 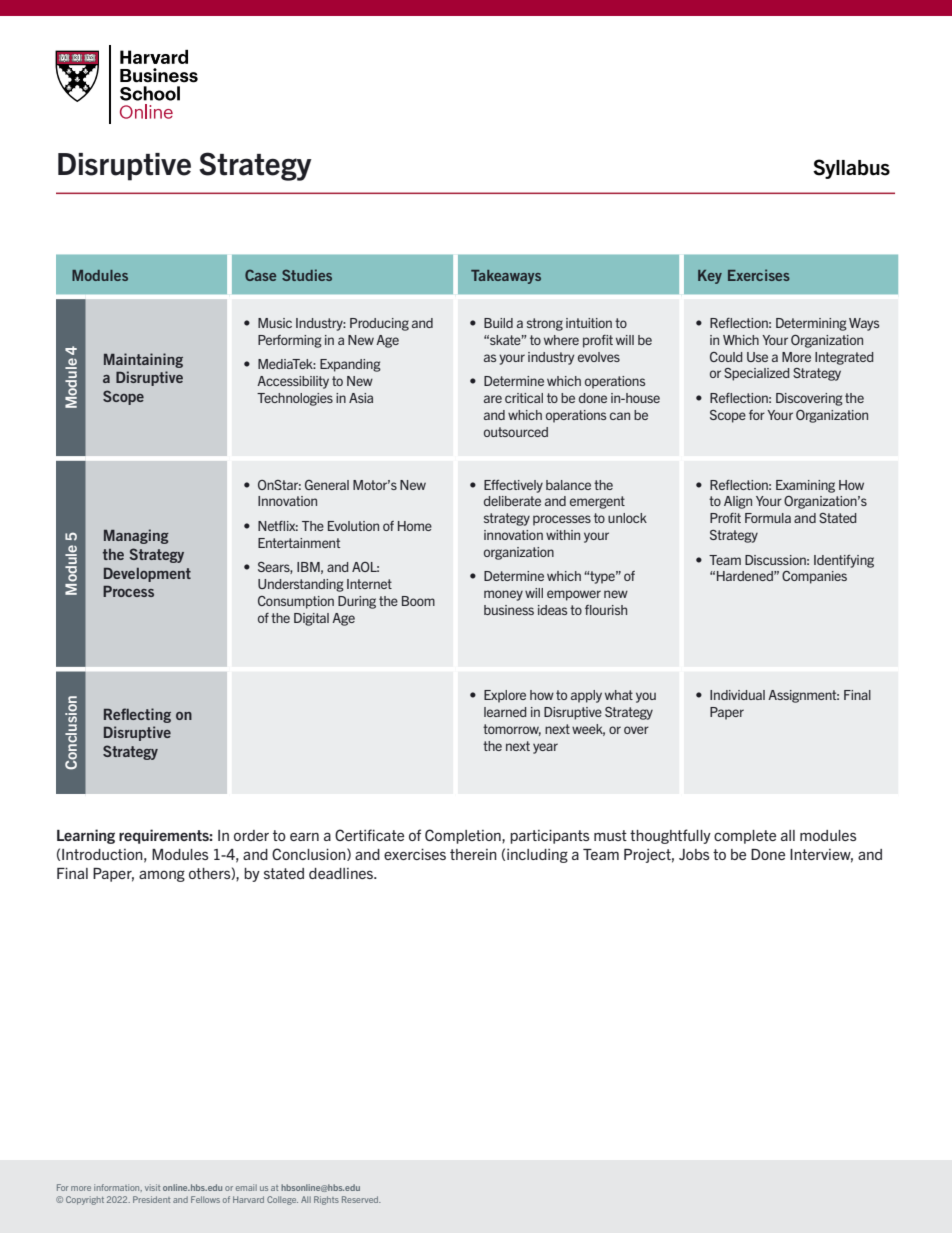 What do you see at coordinates (498, 323) in the screenshot?
I see `Build` at bounding box center [498, 323].
